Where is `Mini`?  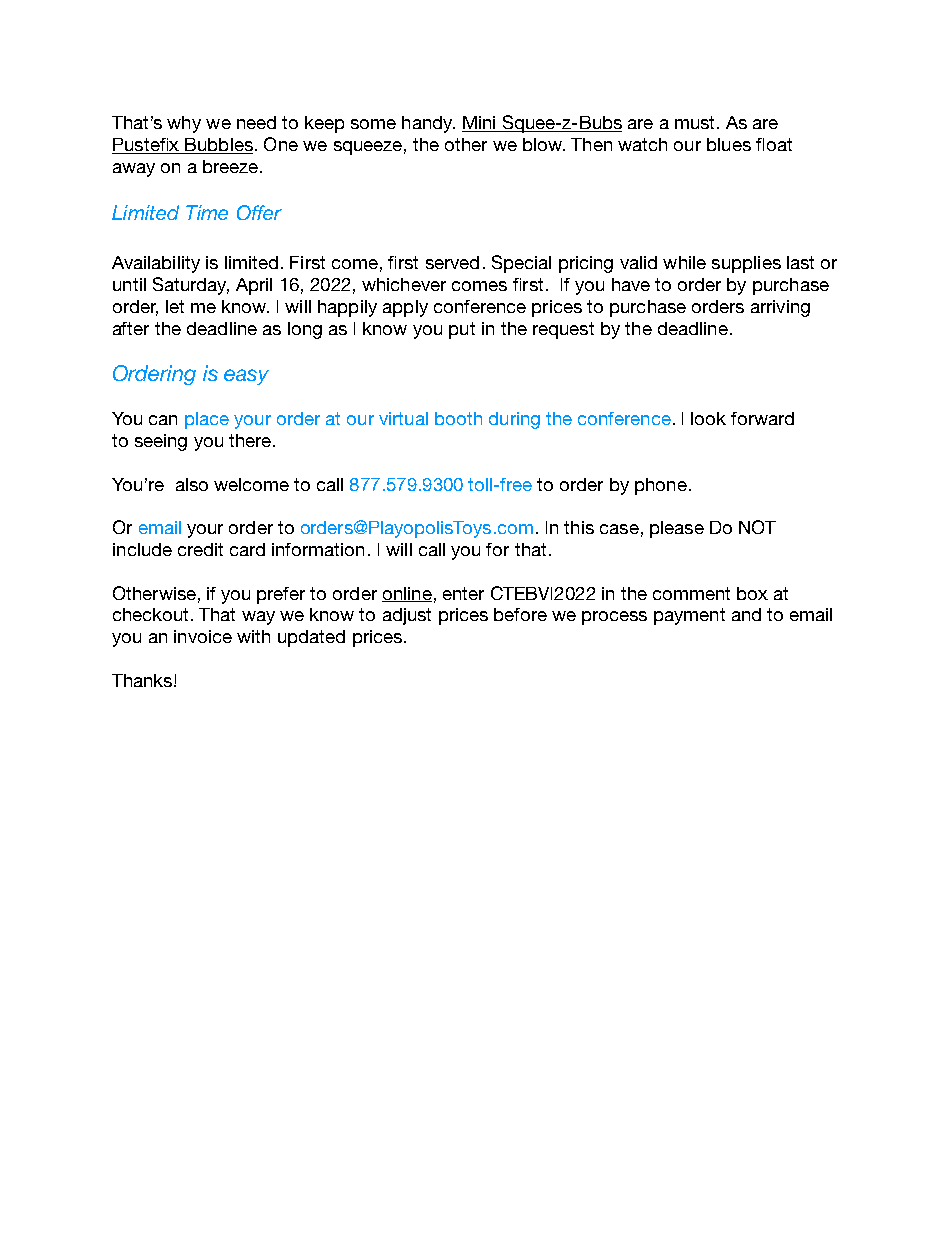 Mini is located at coordinates (480, 124).
